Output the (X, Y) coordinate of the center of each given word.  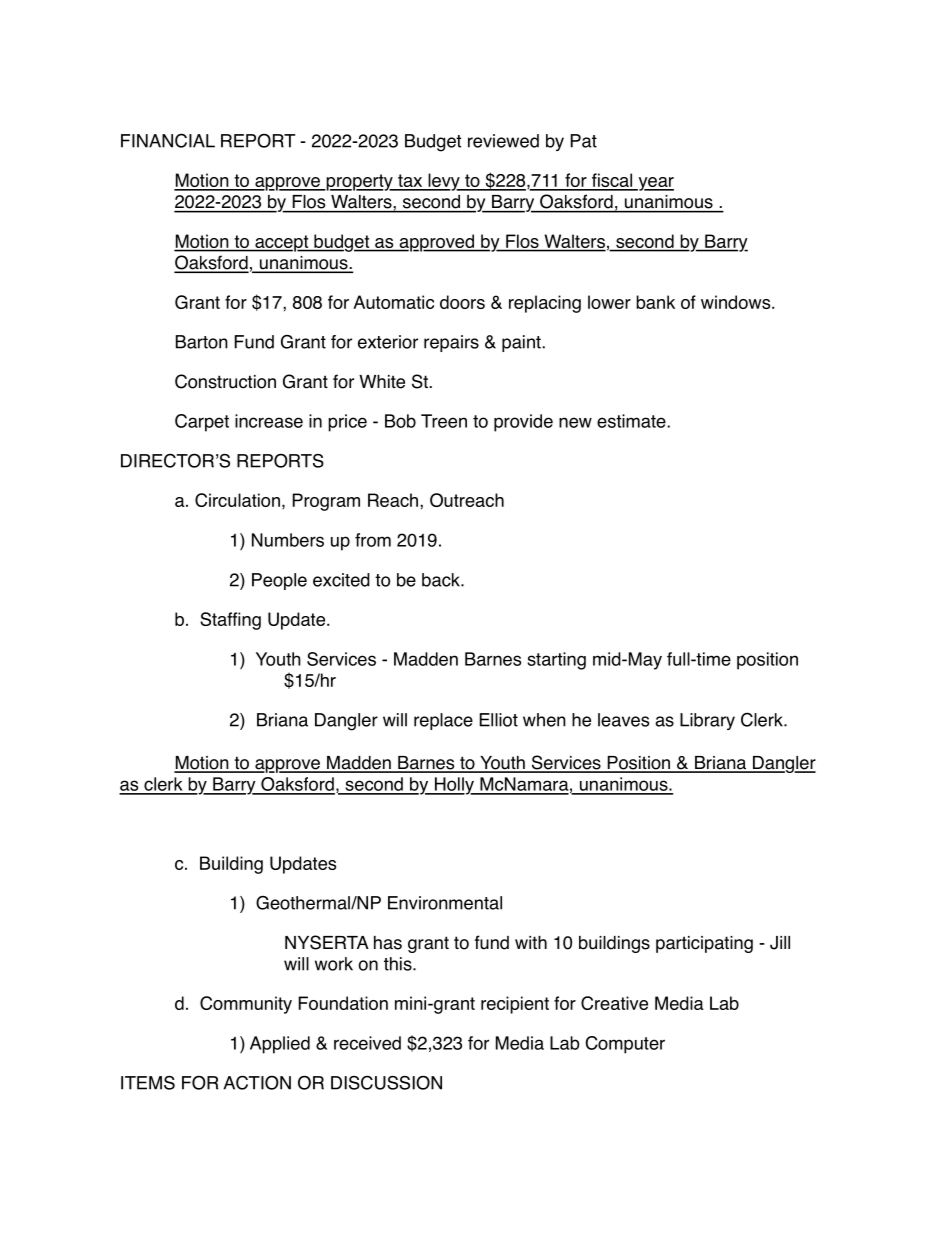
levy (444, 182)
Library (707, 721)
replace (443, 721)
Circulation (237, 500)
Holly (454, 786)
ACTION (257, 1082)
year (655, 184)
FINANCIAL (168, 140)
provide (523, 423)
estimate (631, 421)
